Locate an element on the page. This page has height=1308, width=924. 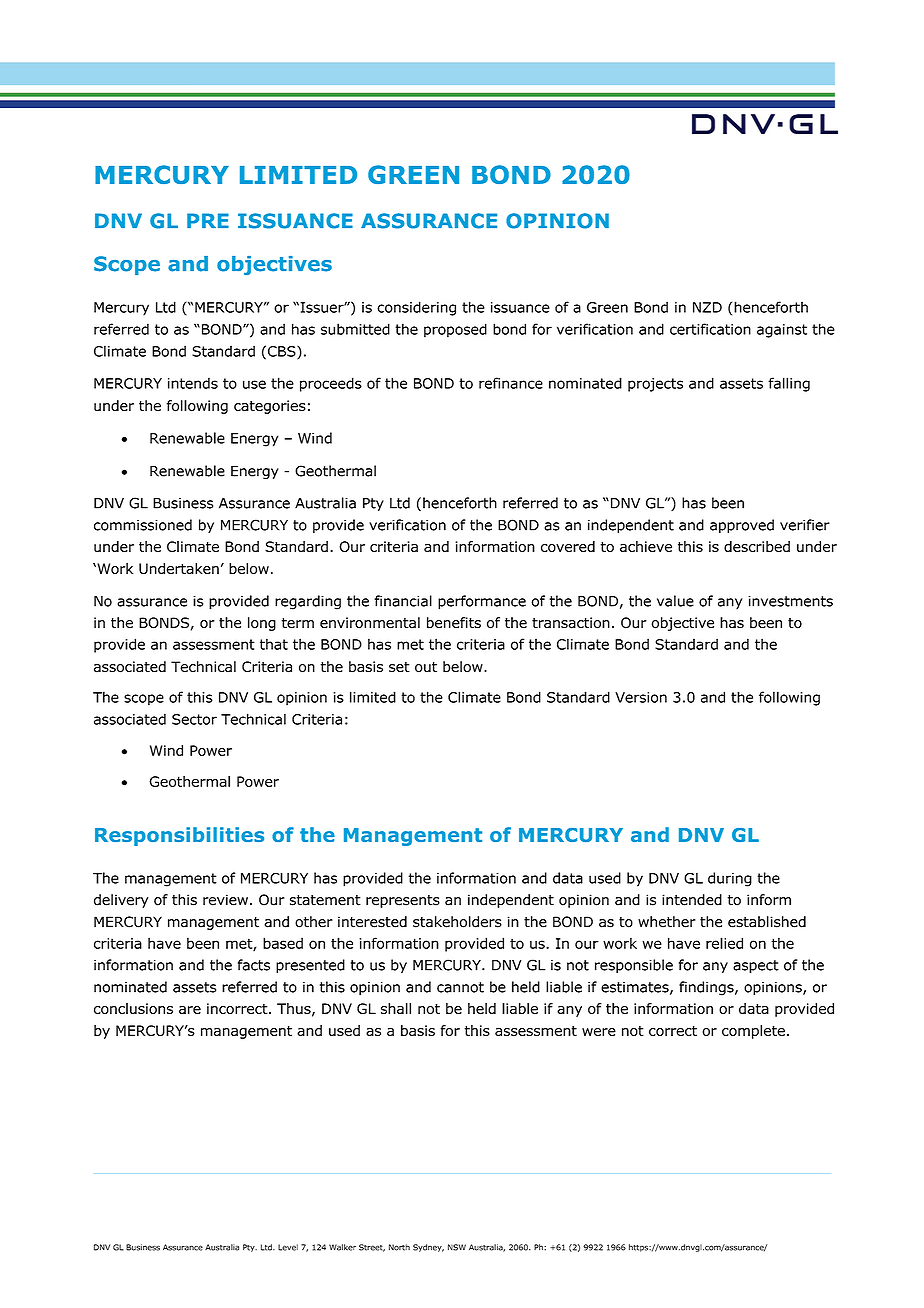
review is located at coordinates (225, 900).
